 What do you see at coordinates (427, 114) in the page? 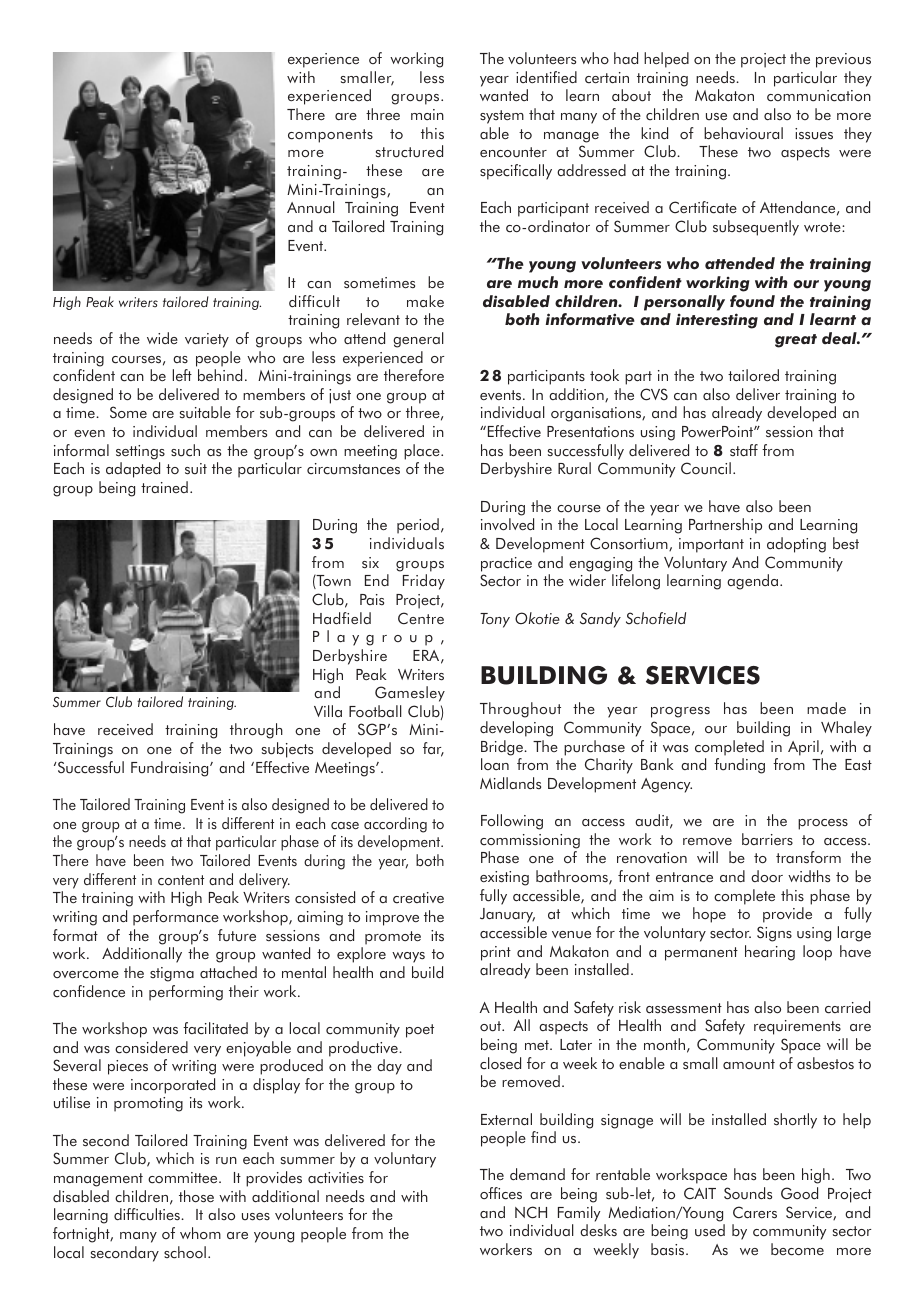
I see `main` at bounding box center [427, 114].
